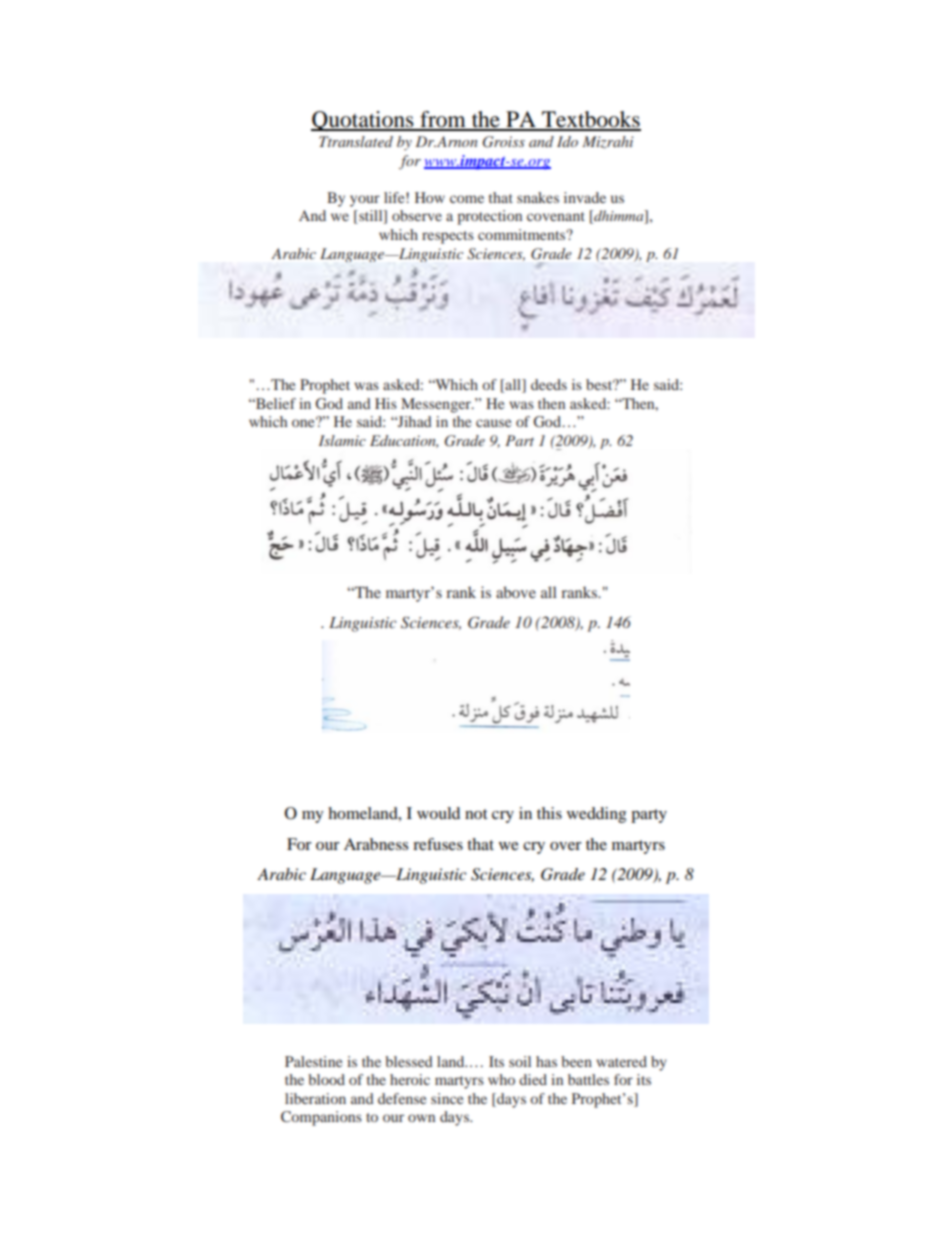 The width and height of the image is (952, 1233). I want to click on since, so click(447, 1098).
